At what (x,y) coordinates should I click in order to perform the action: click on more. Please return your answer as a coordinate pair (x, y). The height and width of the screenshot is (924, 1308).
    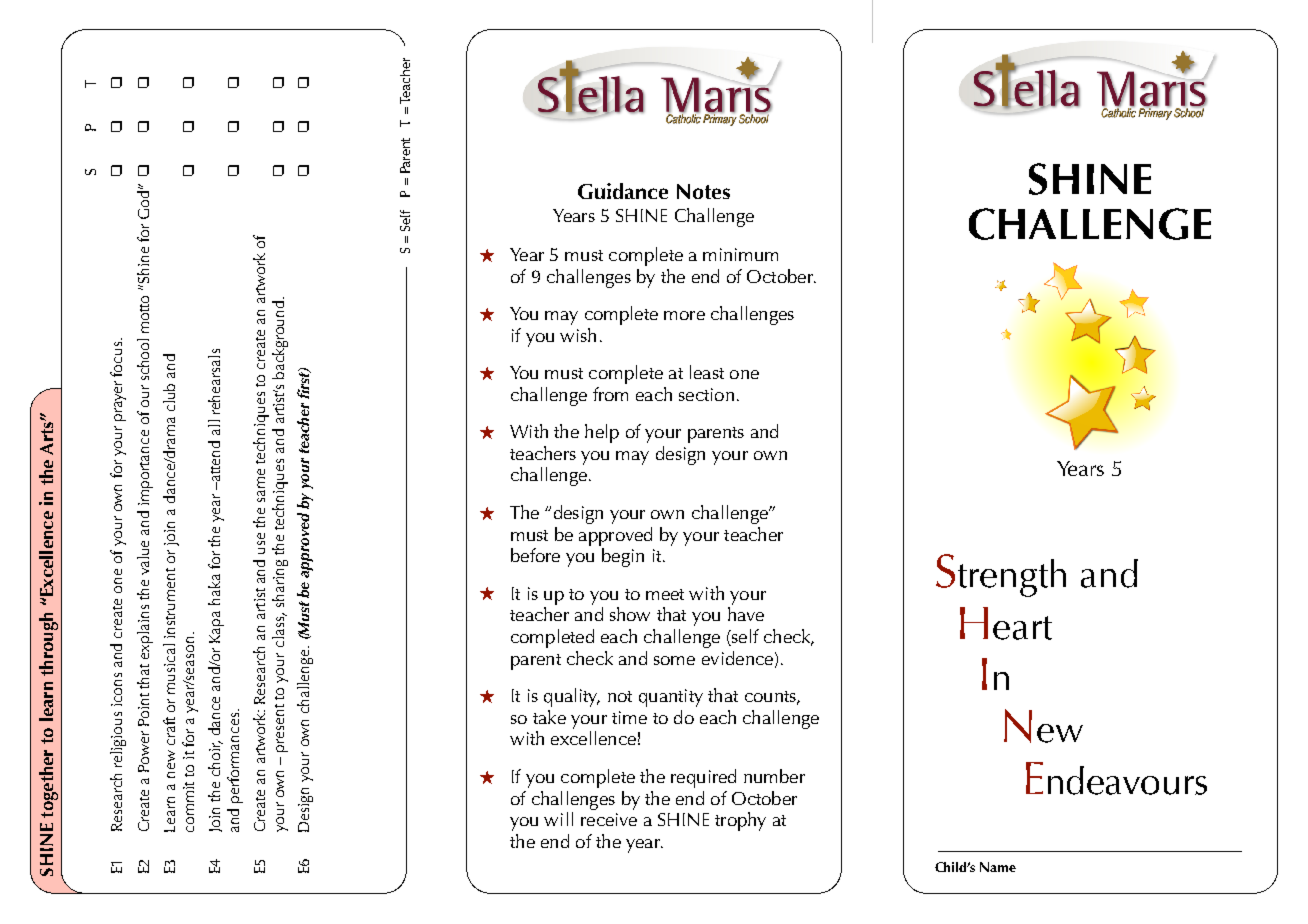
    Looking at the image, I should click on (684, 315).
